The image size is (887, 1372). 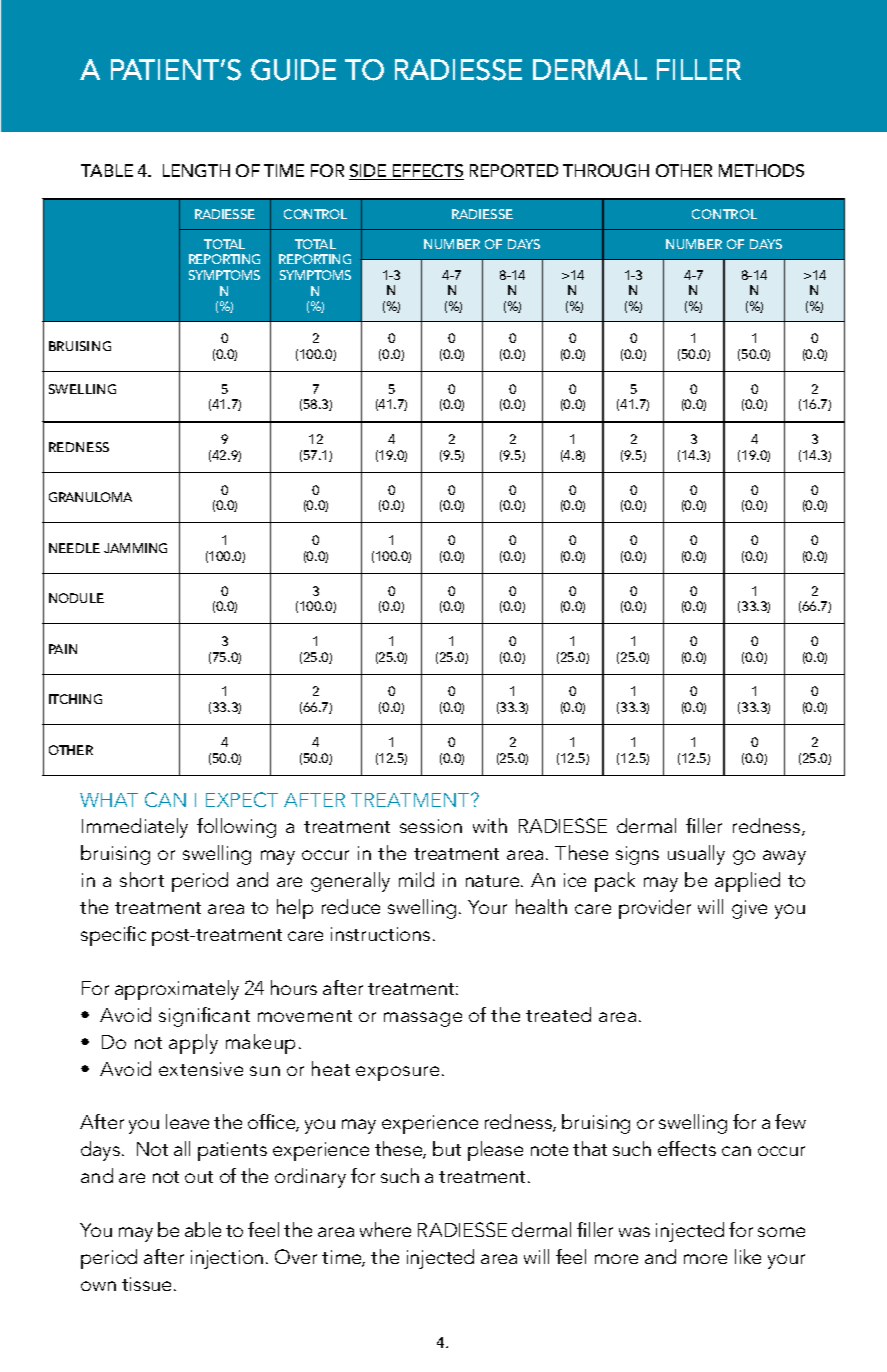 I want to click on jamming, so click(x=135, y=548).
